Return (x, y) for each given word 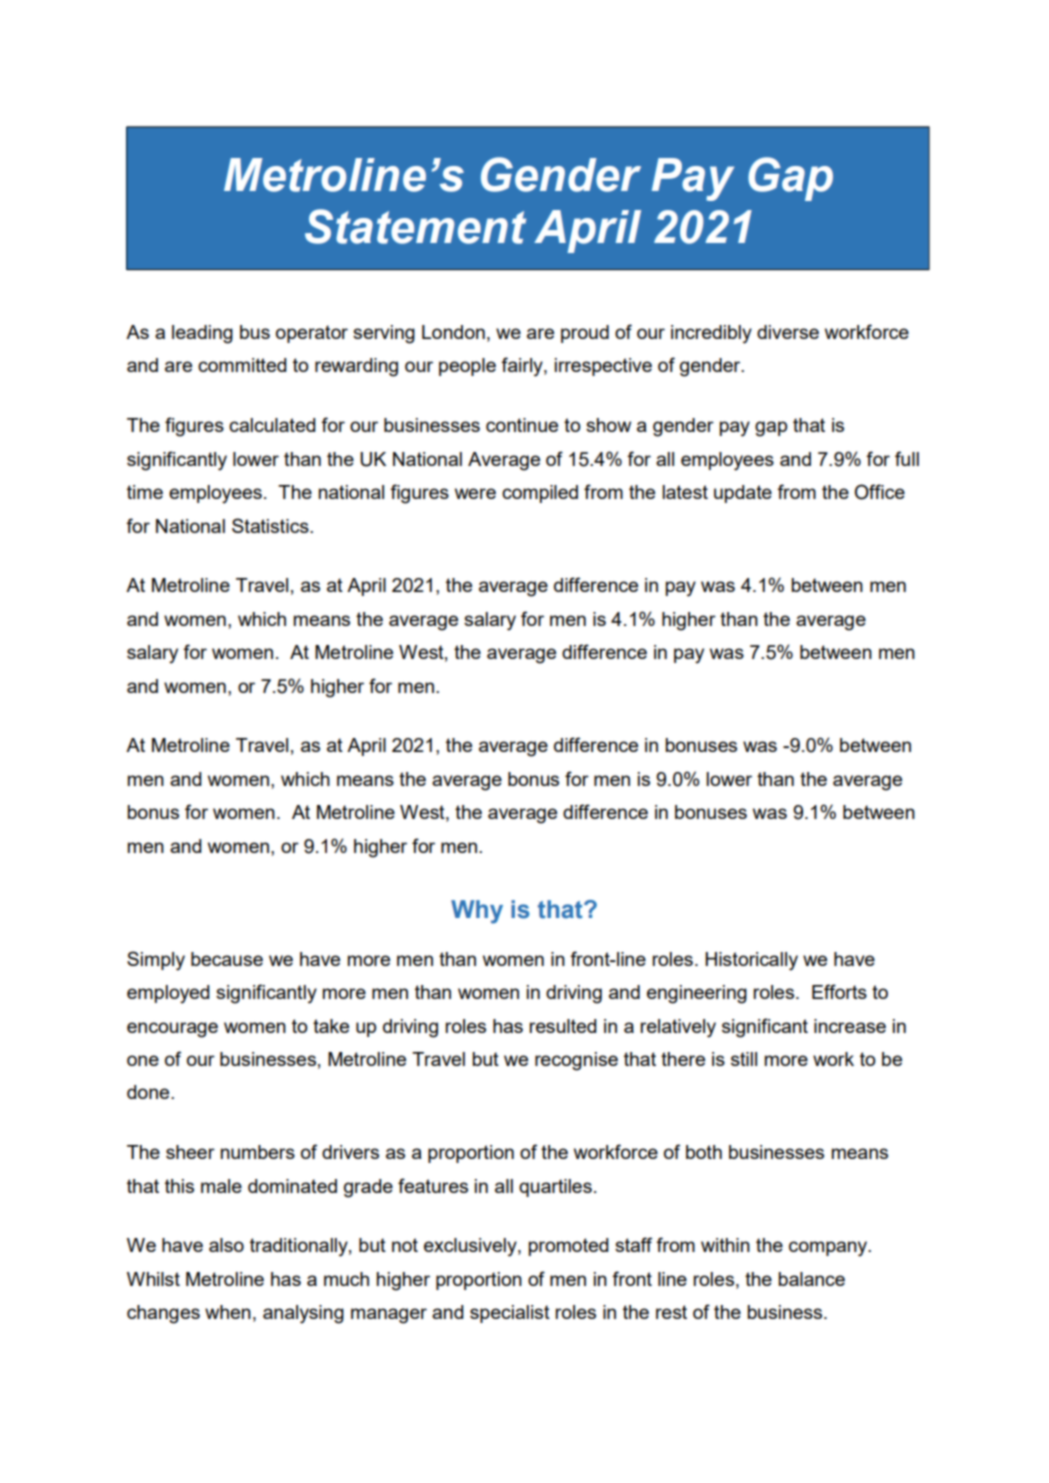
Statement (415, 226)
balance (812, 1279)
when (228, 1312)
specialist (510, 1314)
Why (477, 912)
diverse (788, 332)
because (227, 959)
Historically (751, 961)
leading (202, 334)
